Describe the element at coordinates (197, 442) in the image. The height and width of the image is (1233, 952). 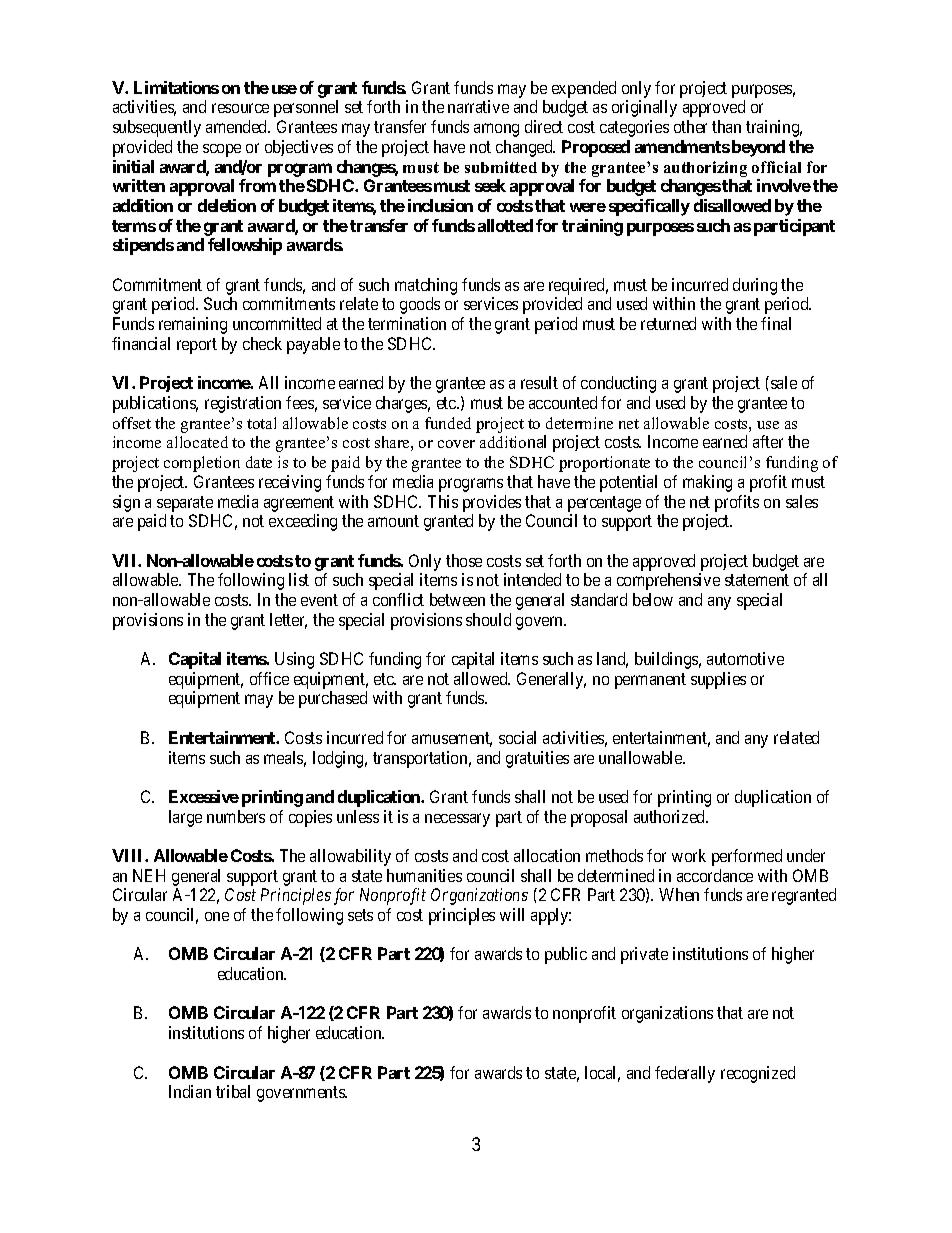
I see `allocated` at that location.
